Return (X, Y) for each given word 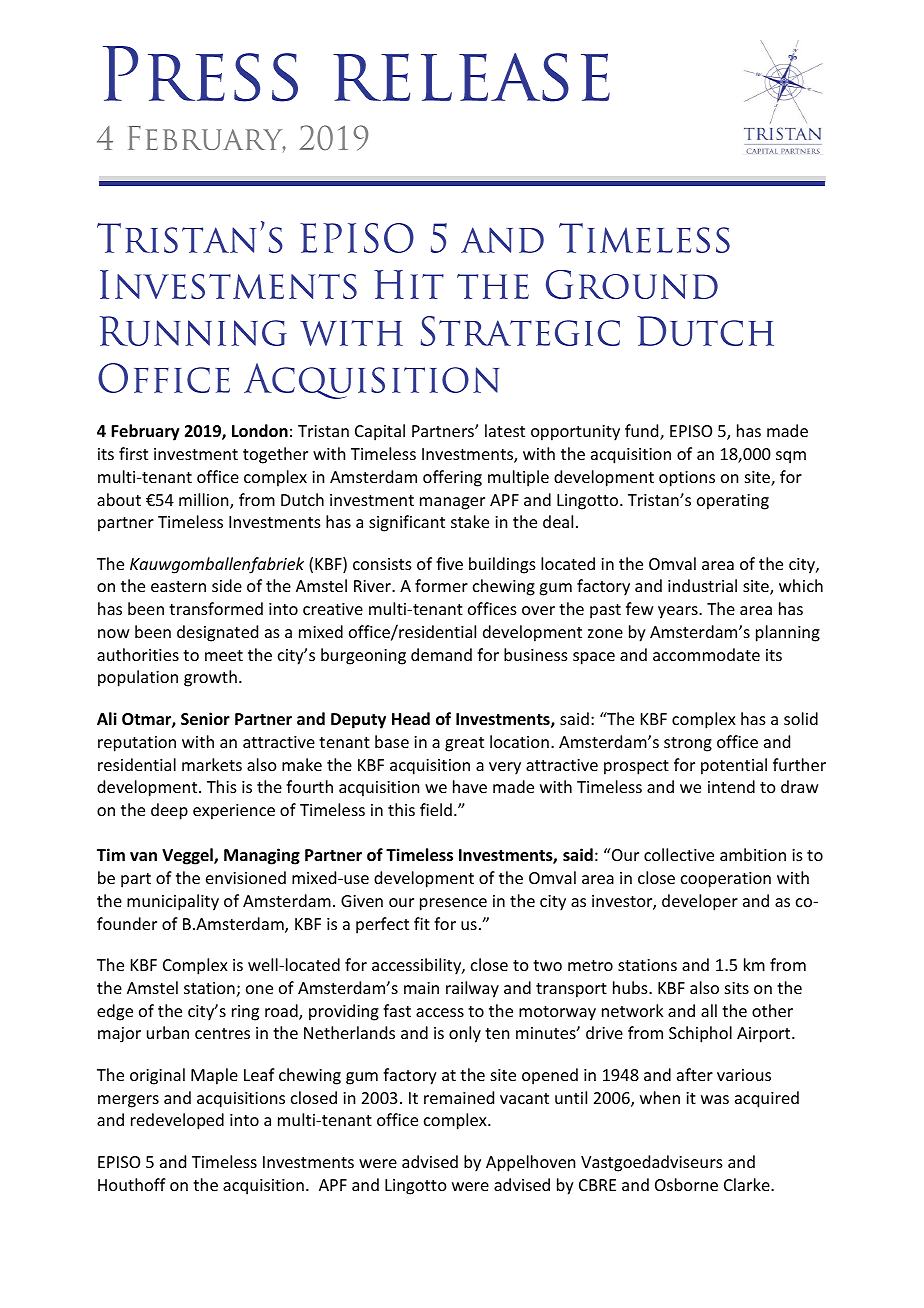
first (133, 453)
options (687, 479)
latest (505, 430)
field (436, 809)
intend (731, 786)
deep (169, 811)
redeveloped (177, 1121)
